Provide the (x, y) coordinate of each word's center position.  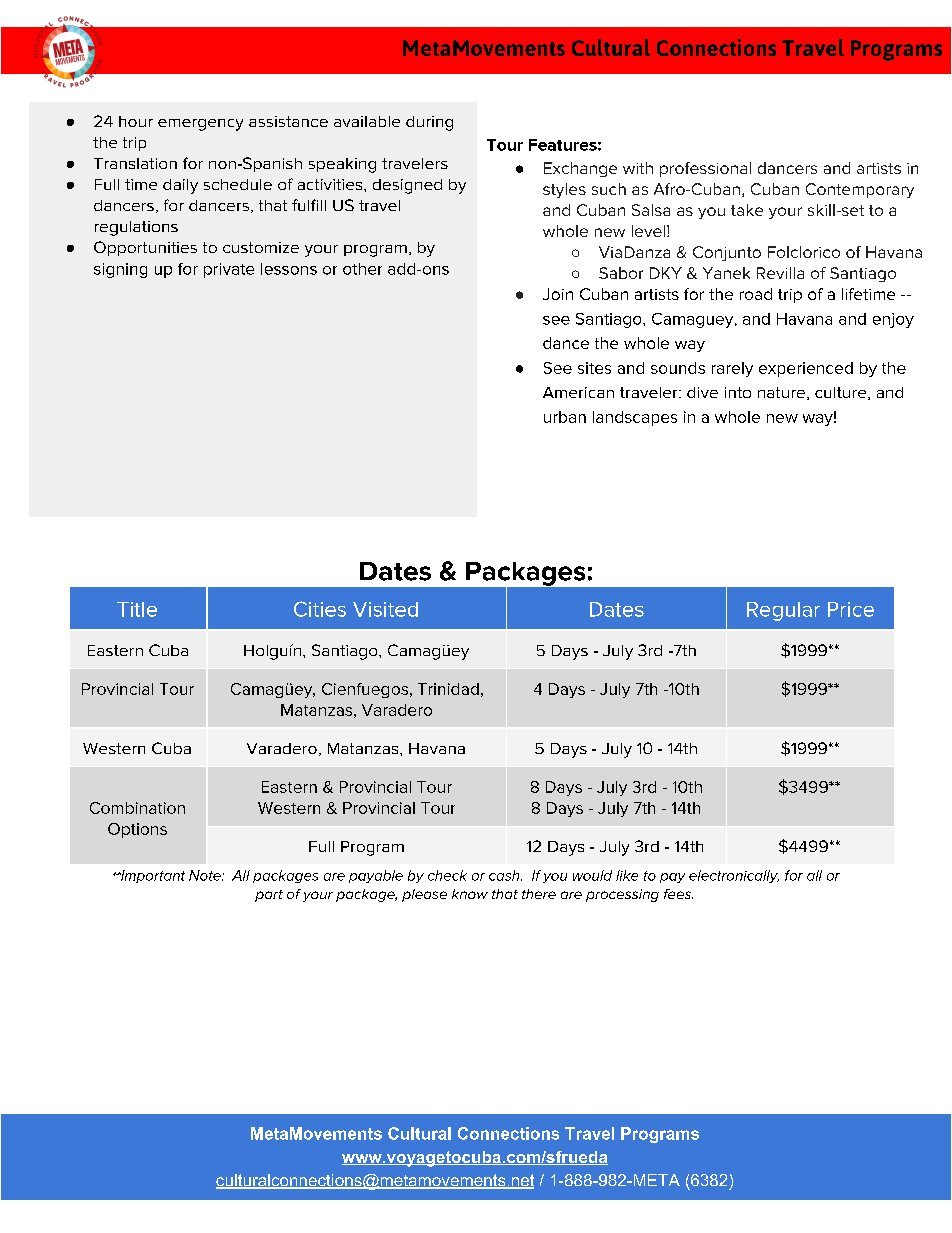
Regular (783, 611)
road (756, 294)
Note (206, 875)
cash (505, 875)
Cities (320, 609)
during (429, 123)
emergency (200, 125)
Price (851, 609)
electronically (734, 876)
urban (565, 417)
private (229, 270)
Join (558, 294)
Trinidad (448, 689)
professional (705, 169)
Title (137, 609)
